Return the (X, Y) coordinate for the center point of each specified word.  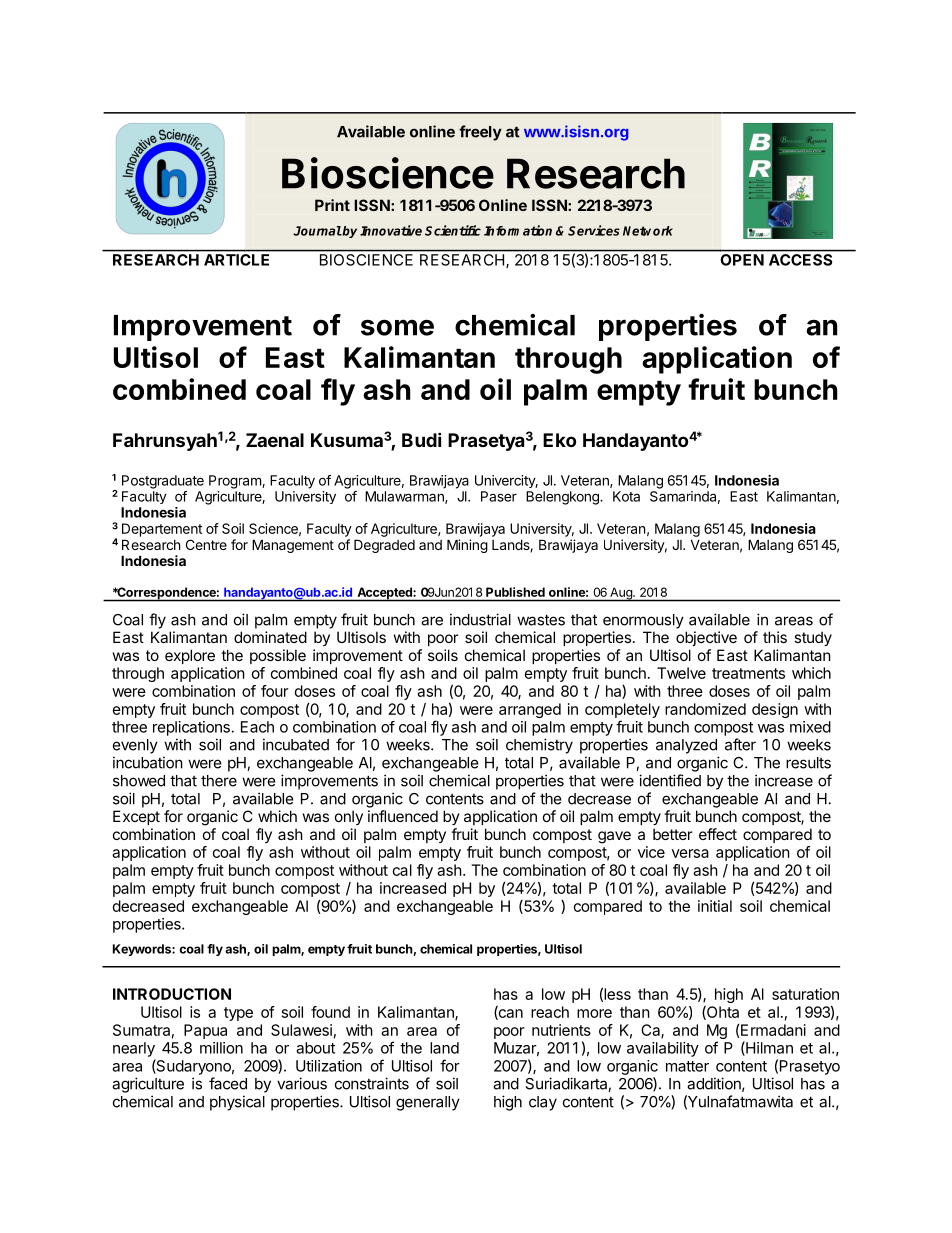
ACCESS (800, 260)
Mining (467, 546)
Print (332, 205)
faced (228, 1083)
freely (480, 133)
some (397, 327)
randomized (705, 709)
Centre (206, 544)
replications (191, 728)
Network (648, 231)
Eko (559, 440)
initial (715, 906)
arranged (530, 710)
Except (136, 817)
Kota (626, 496)
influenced (403, 816)
